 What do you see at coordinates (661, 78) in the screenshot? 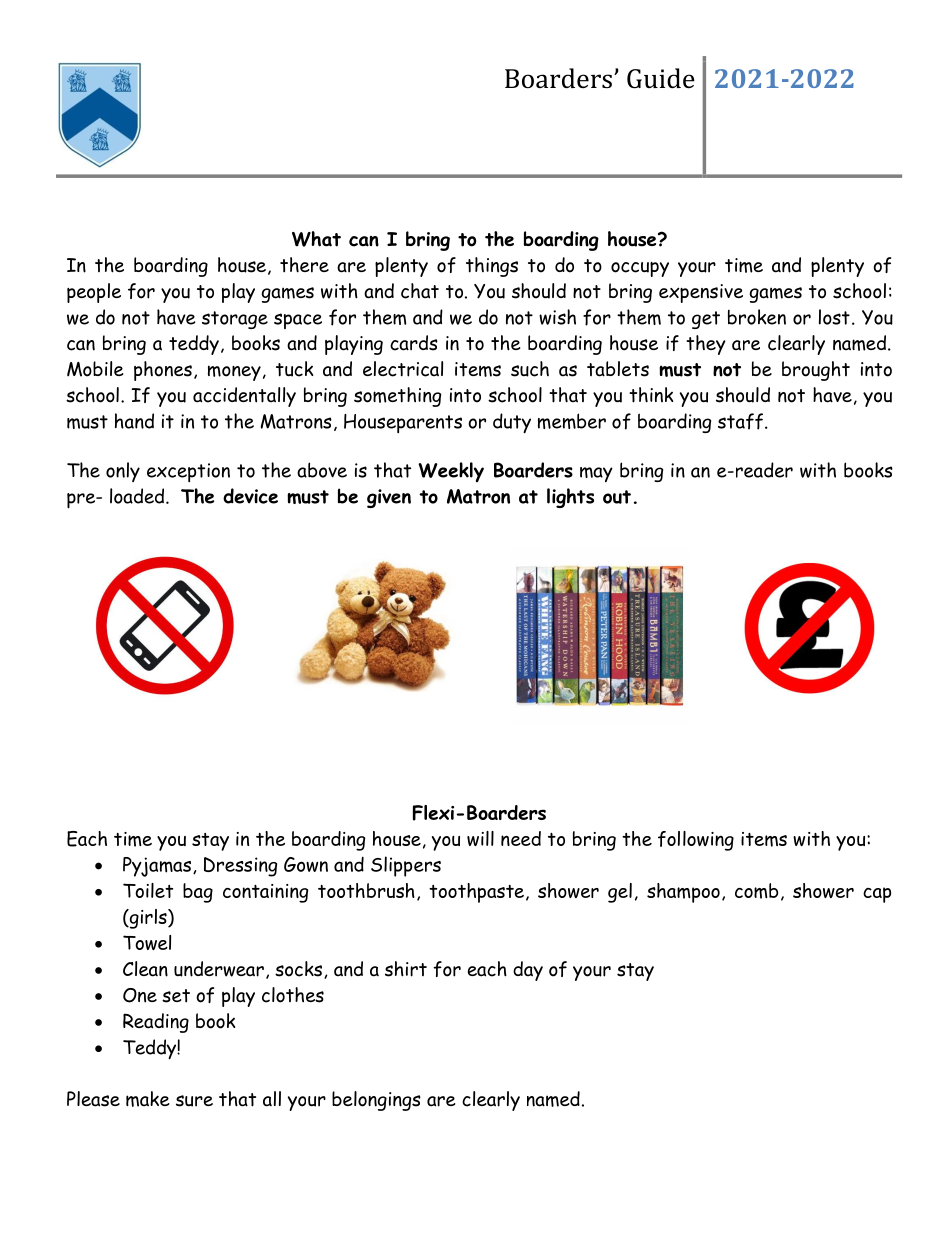
I see `Guide` at bounding box center [661, 78].
